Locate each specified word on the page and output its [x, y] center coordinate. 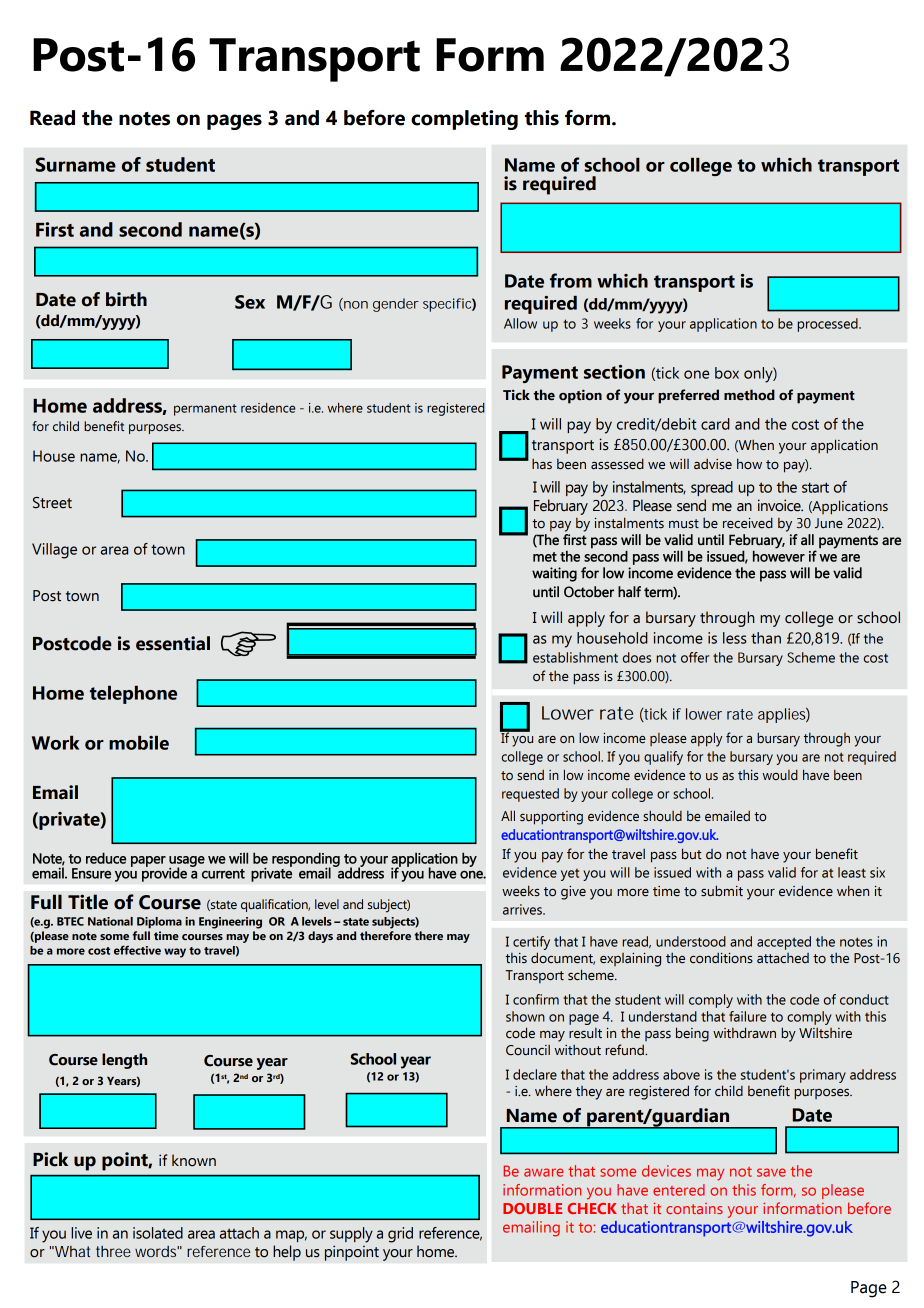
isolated [158, 1233]
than [766, 638]
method [749, 395]
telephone [133, 695]
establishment [575, 657]
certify [531, 943]
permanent [205, 410]
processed [828, 325]
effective [137, 950]
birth [126, 299]
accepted [784, 943]
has [542, 464]
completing [464, 120]
